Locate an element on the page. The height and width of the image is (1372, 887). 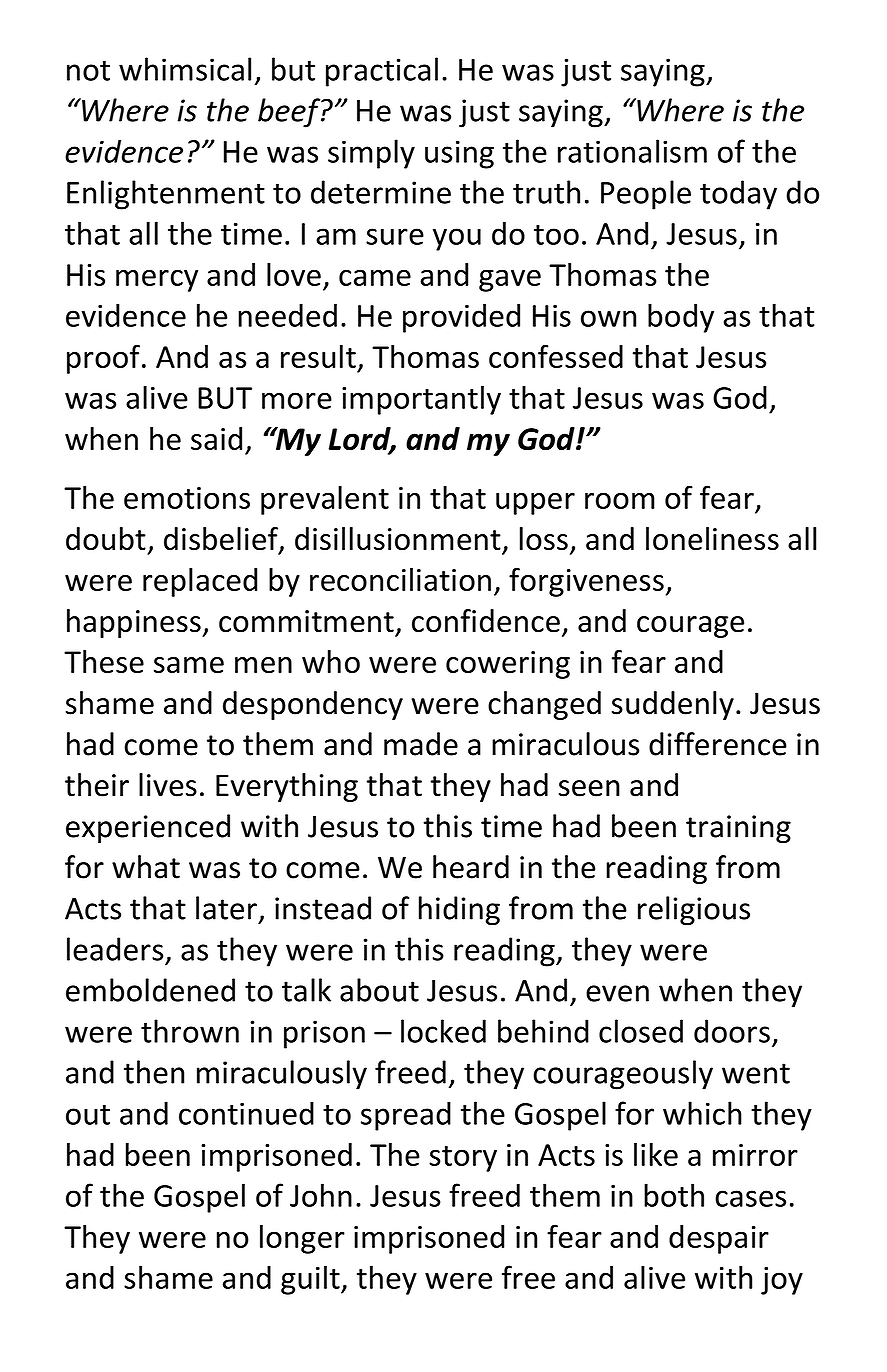
using is located at coordinates (459, 154).
